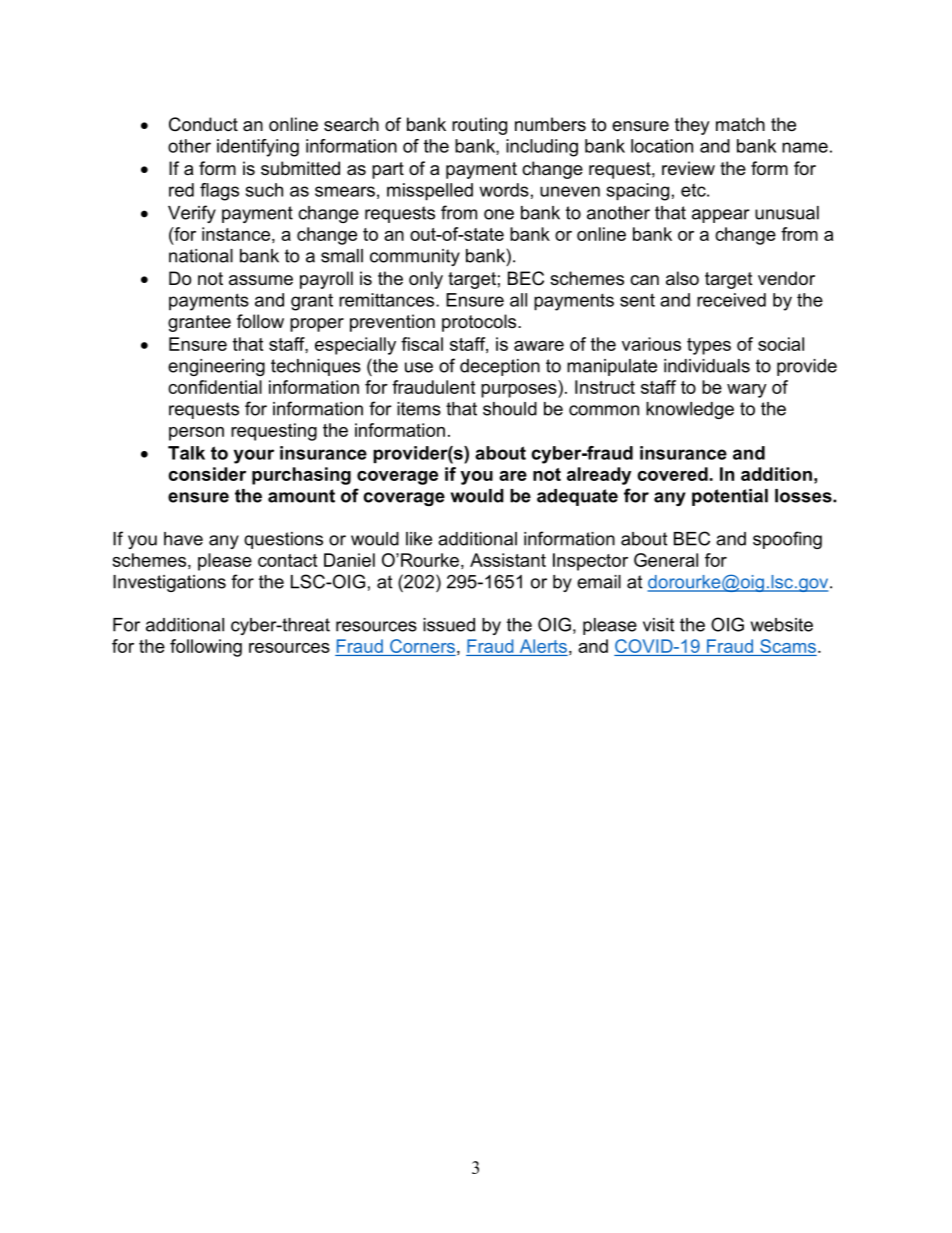 The height and width of the screenshot is (1233, 952). Describe the element at coordinates (520, 391) in the screenshot. I see `purposes` at that location.
